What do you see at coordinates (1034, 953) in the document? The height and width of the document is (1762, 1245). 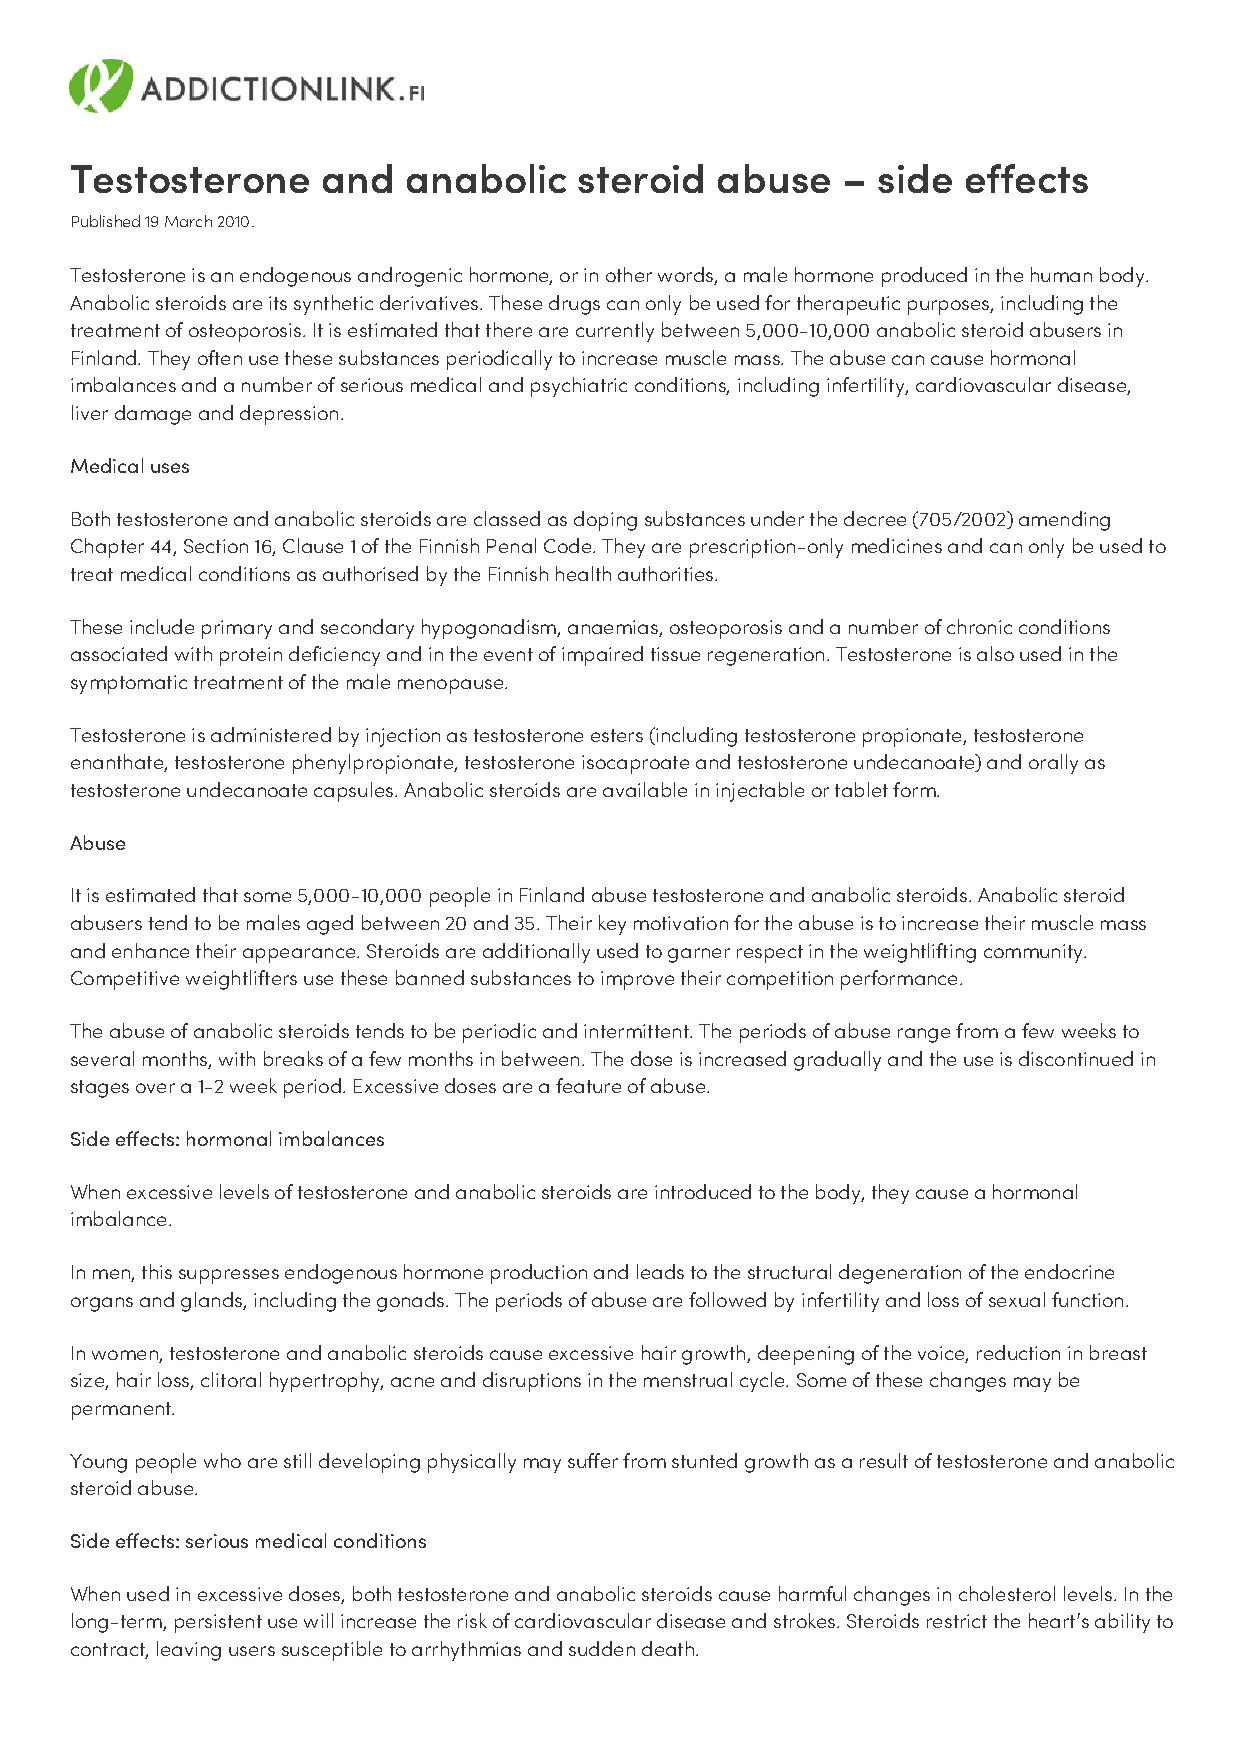 I see `community` at bounding box center [1034, 953].
